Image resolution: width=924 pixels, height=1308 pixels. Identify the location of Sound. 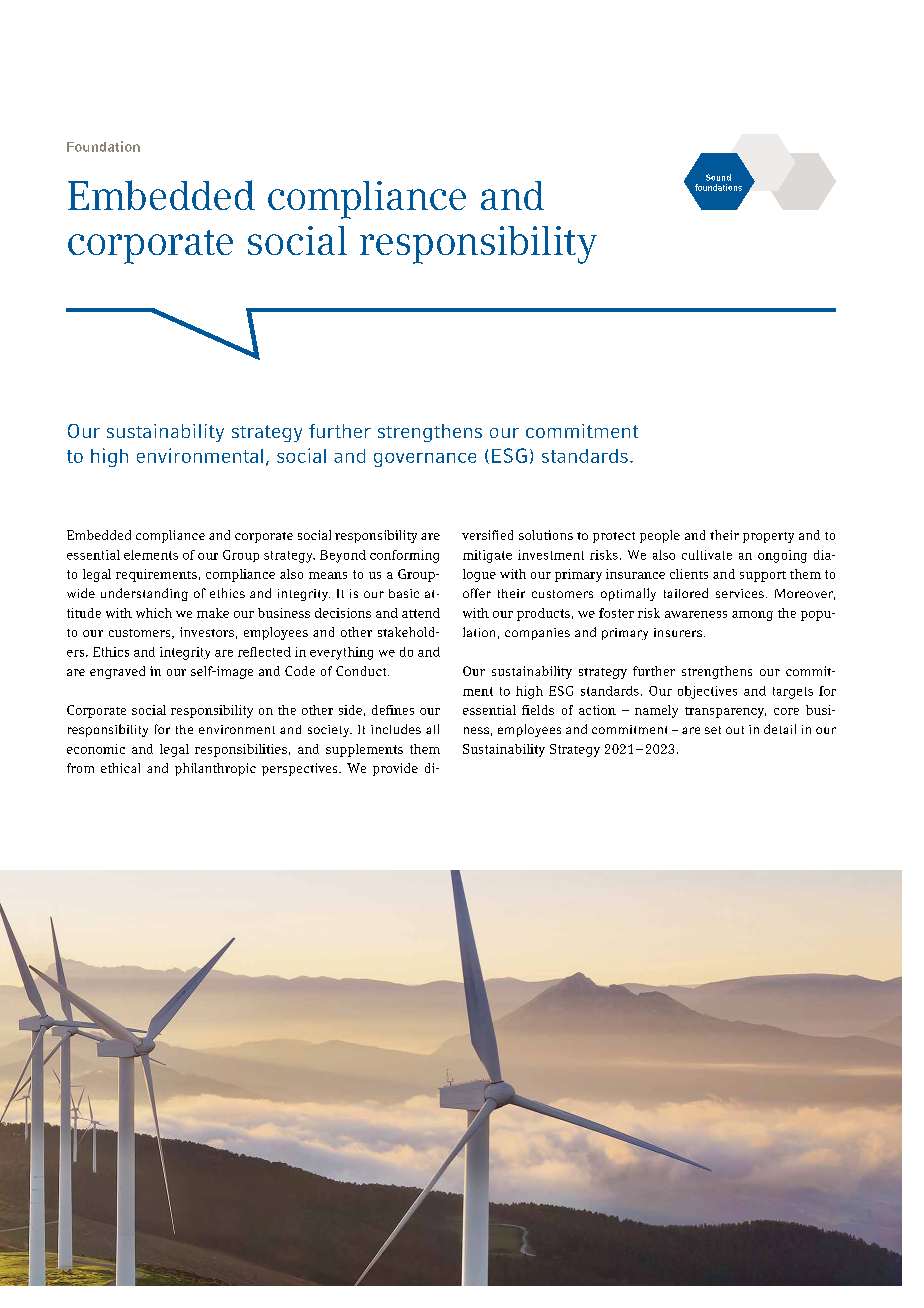
(718, 177).
